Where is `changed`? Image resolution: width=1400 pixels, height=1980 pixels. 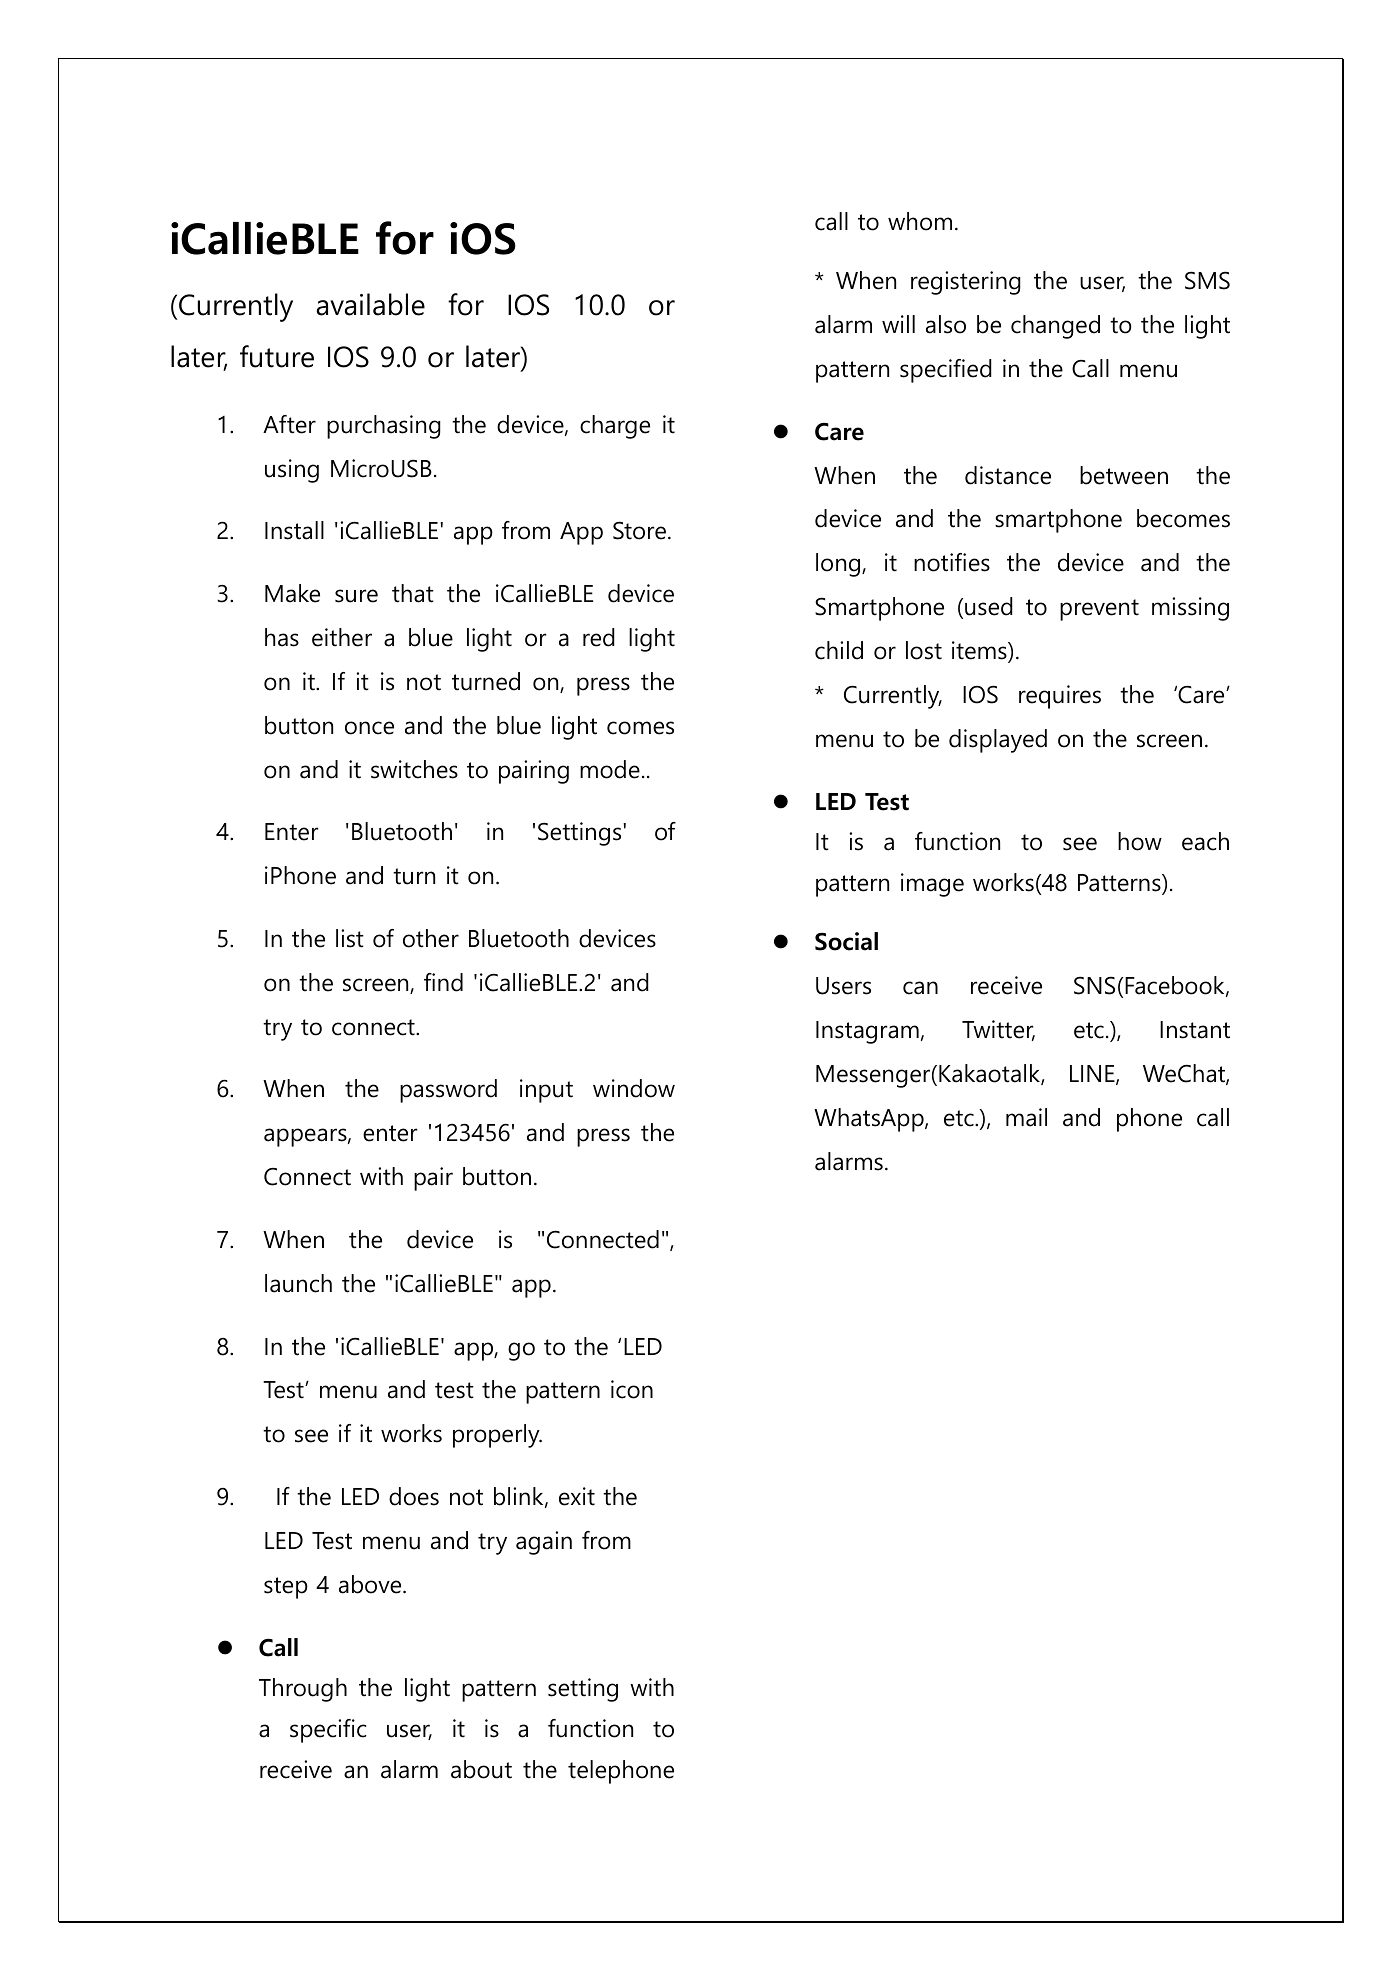
changed is located at coordinates (1055, 327).
